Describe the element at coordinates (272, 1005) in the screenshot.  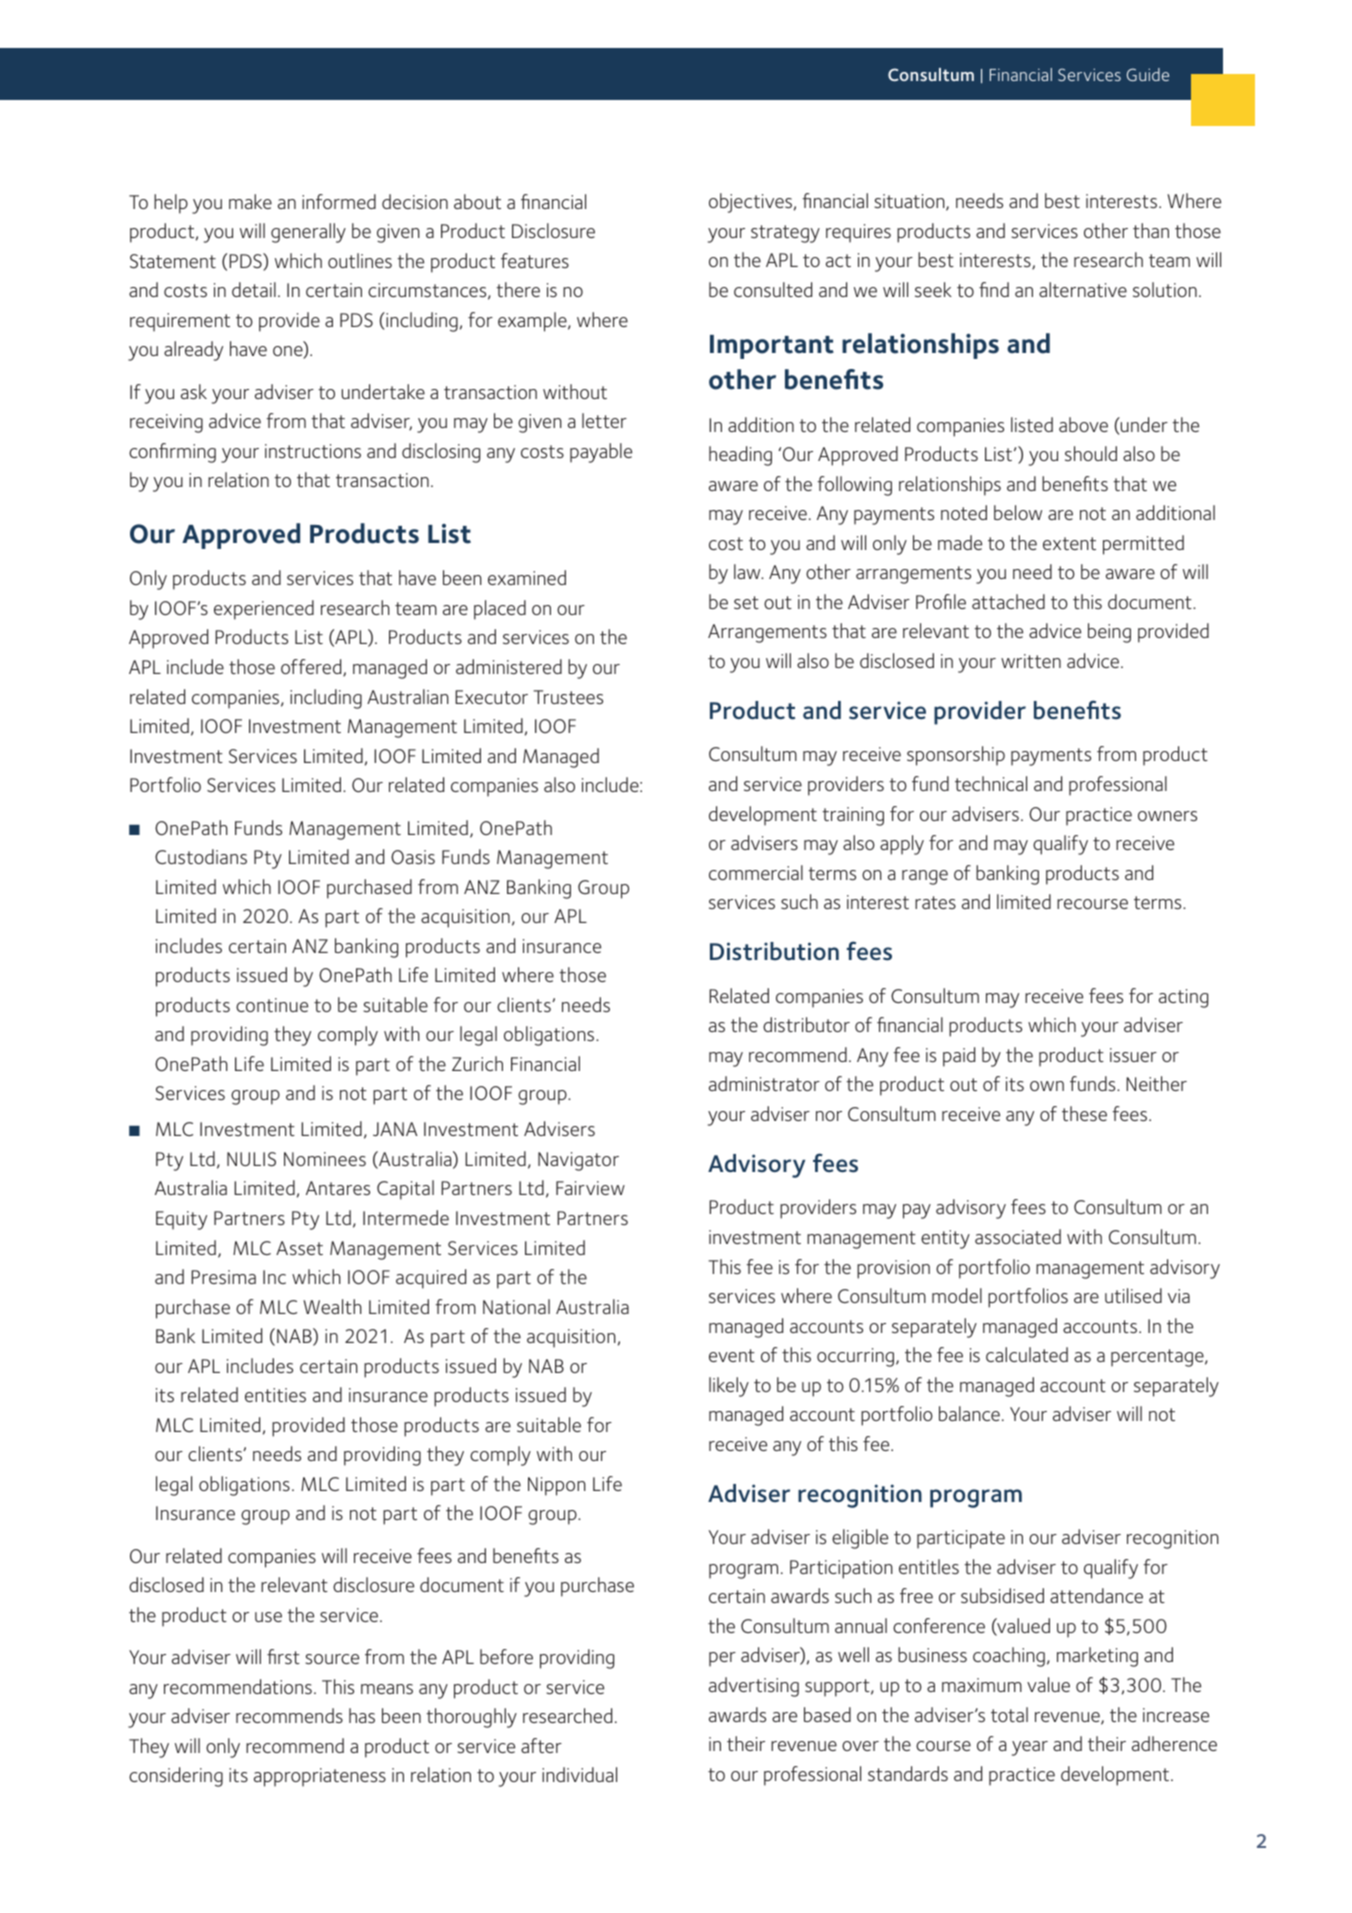
I see `continue` at that location.
